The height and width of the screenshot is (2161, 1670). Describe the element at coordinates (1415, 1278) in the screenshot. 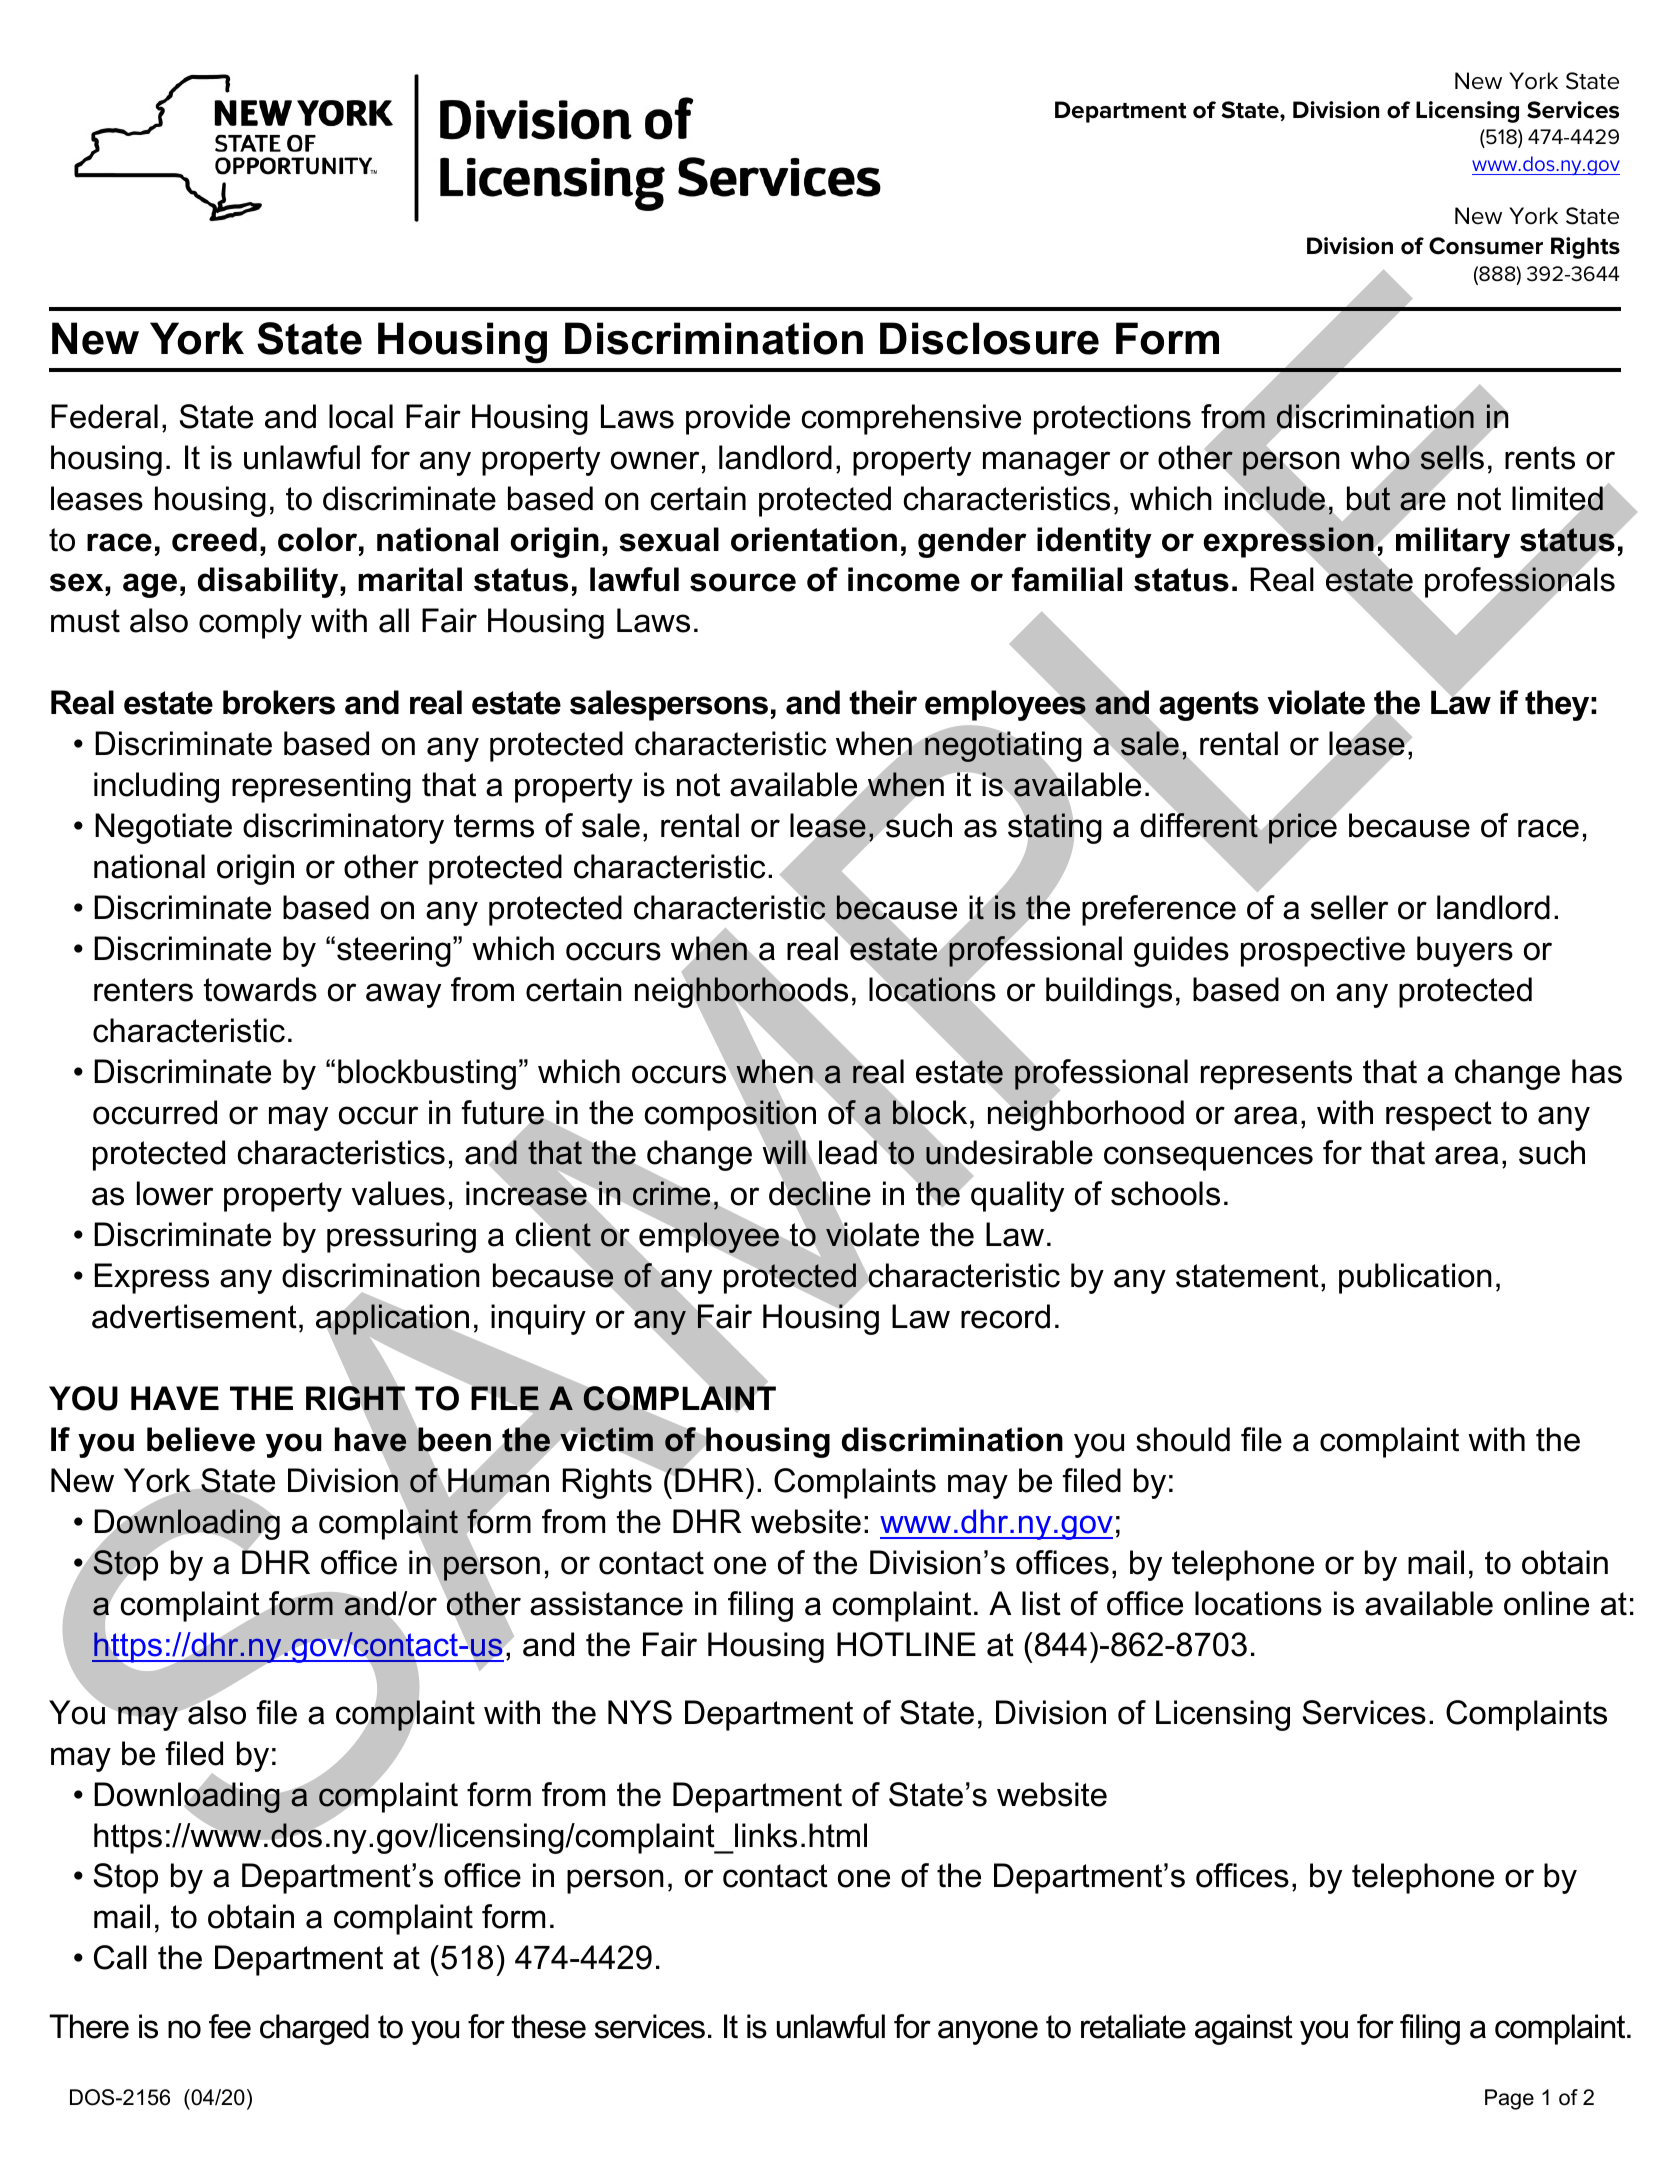

I see `publication` at that location.
